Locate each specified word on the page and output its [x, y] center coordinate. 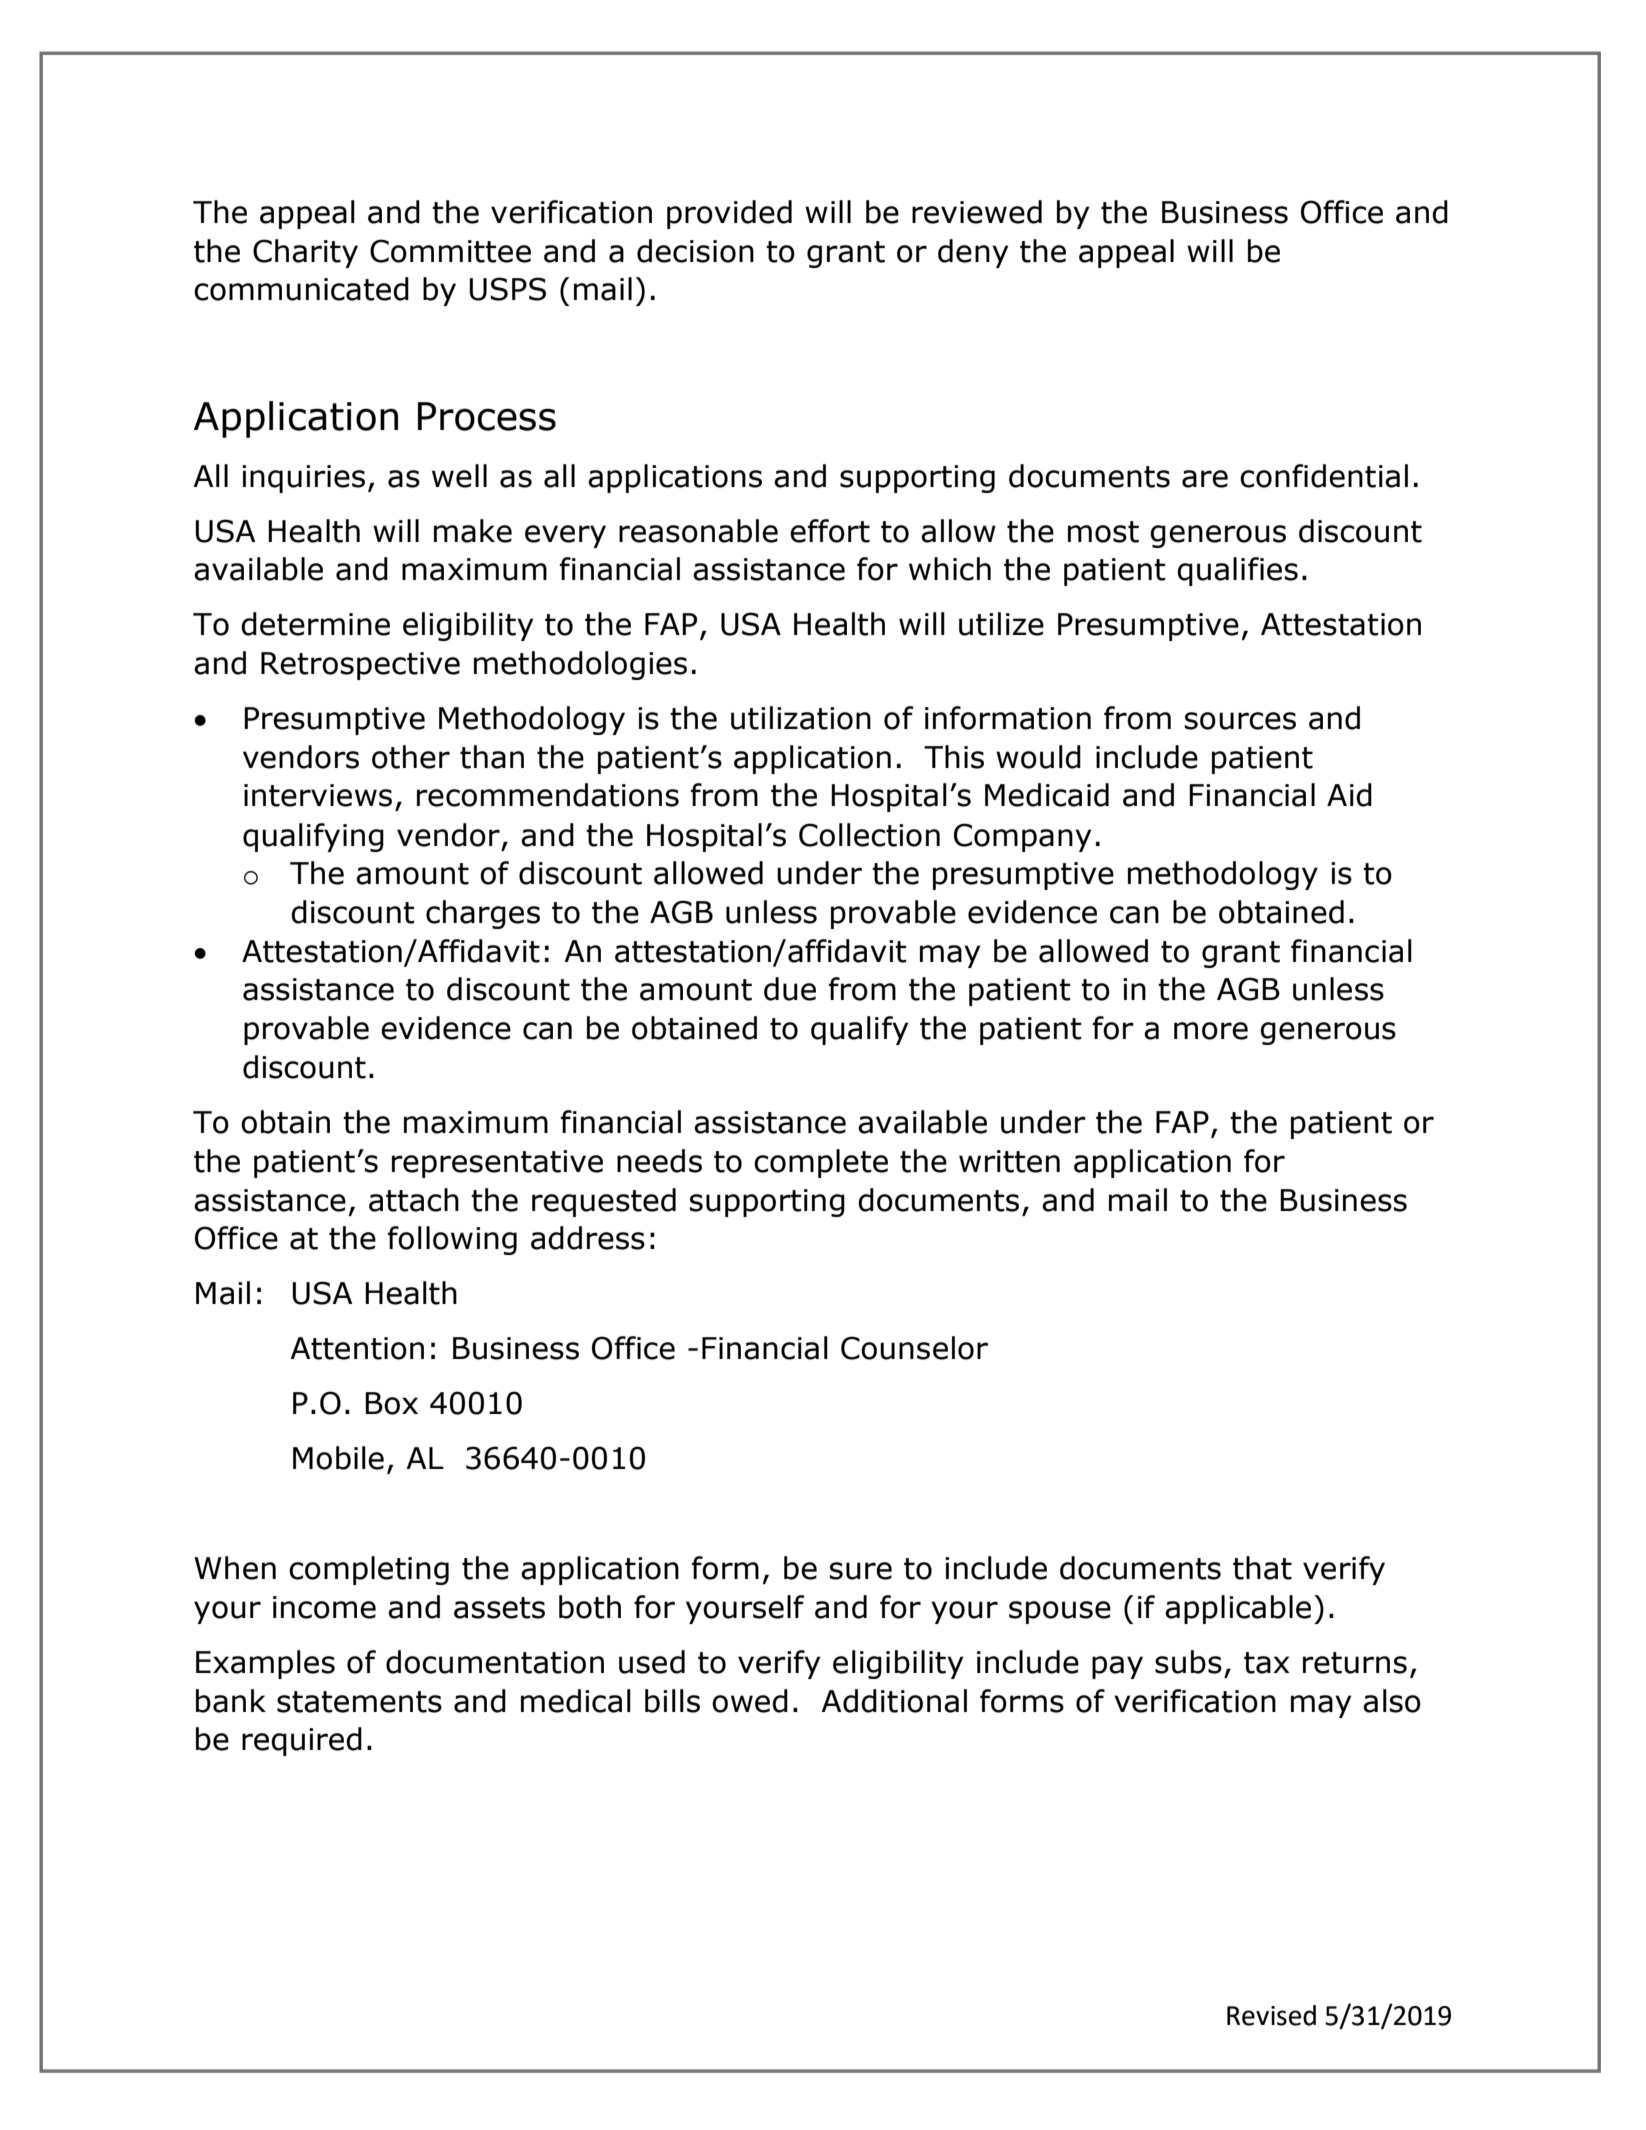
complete [821, 1163]
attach [414, 1200]
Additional [894, 1701]
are [1205, 479]
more [1211, 1031]
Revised [1271, 2015]
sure [860, 1571]
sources [1240, 721]
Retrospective [360, 666]
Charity [305, 253]
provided [729, 214]
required [302, 1741]
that [1262, 1568]
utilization [801, 718]
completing [369, 1570]
